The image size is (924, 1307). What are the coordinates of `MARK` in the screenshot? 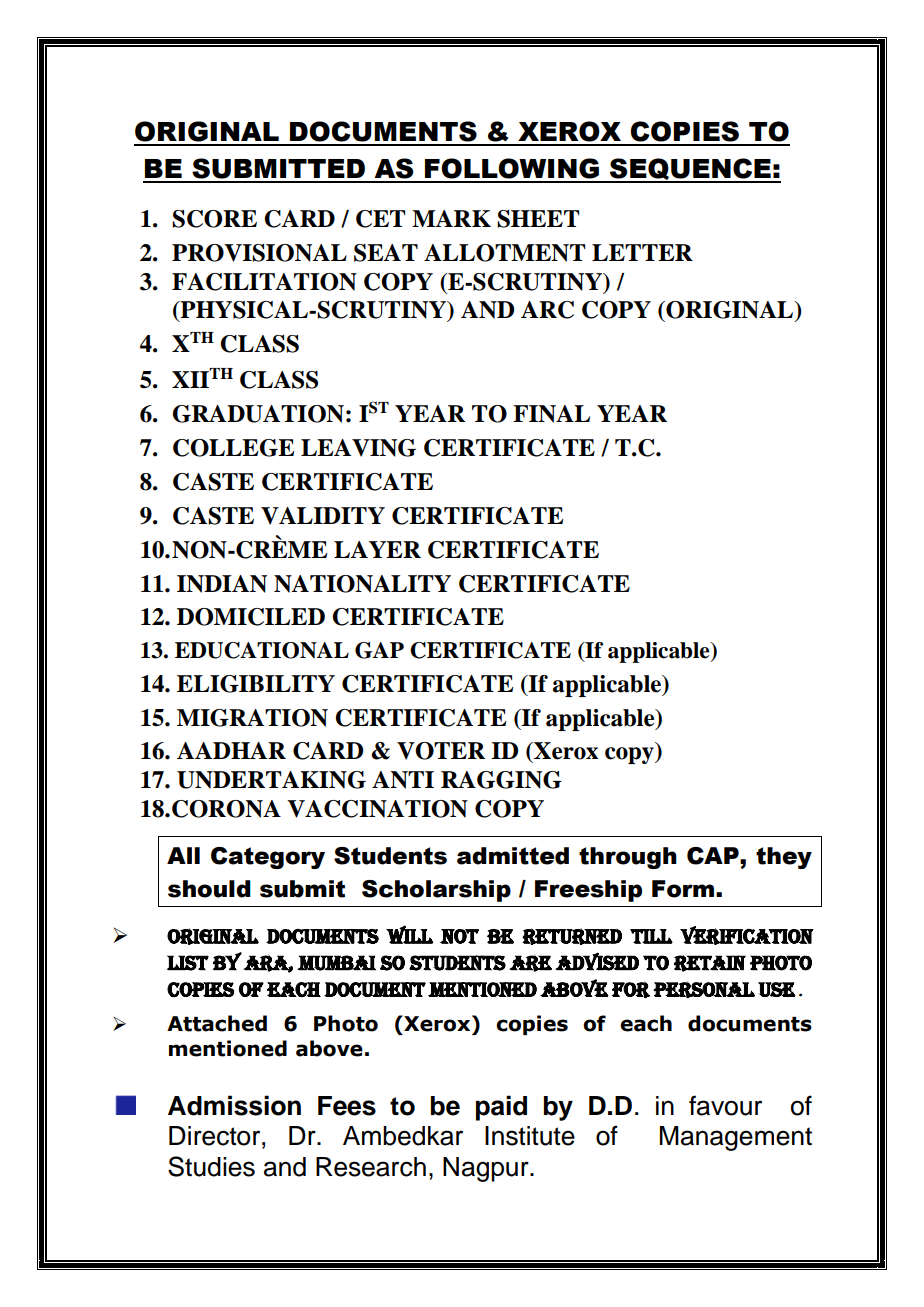 It's located at (451, 218).
